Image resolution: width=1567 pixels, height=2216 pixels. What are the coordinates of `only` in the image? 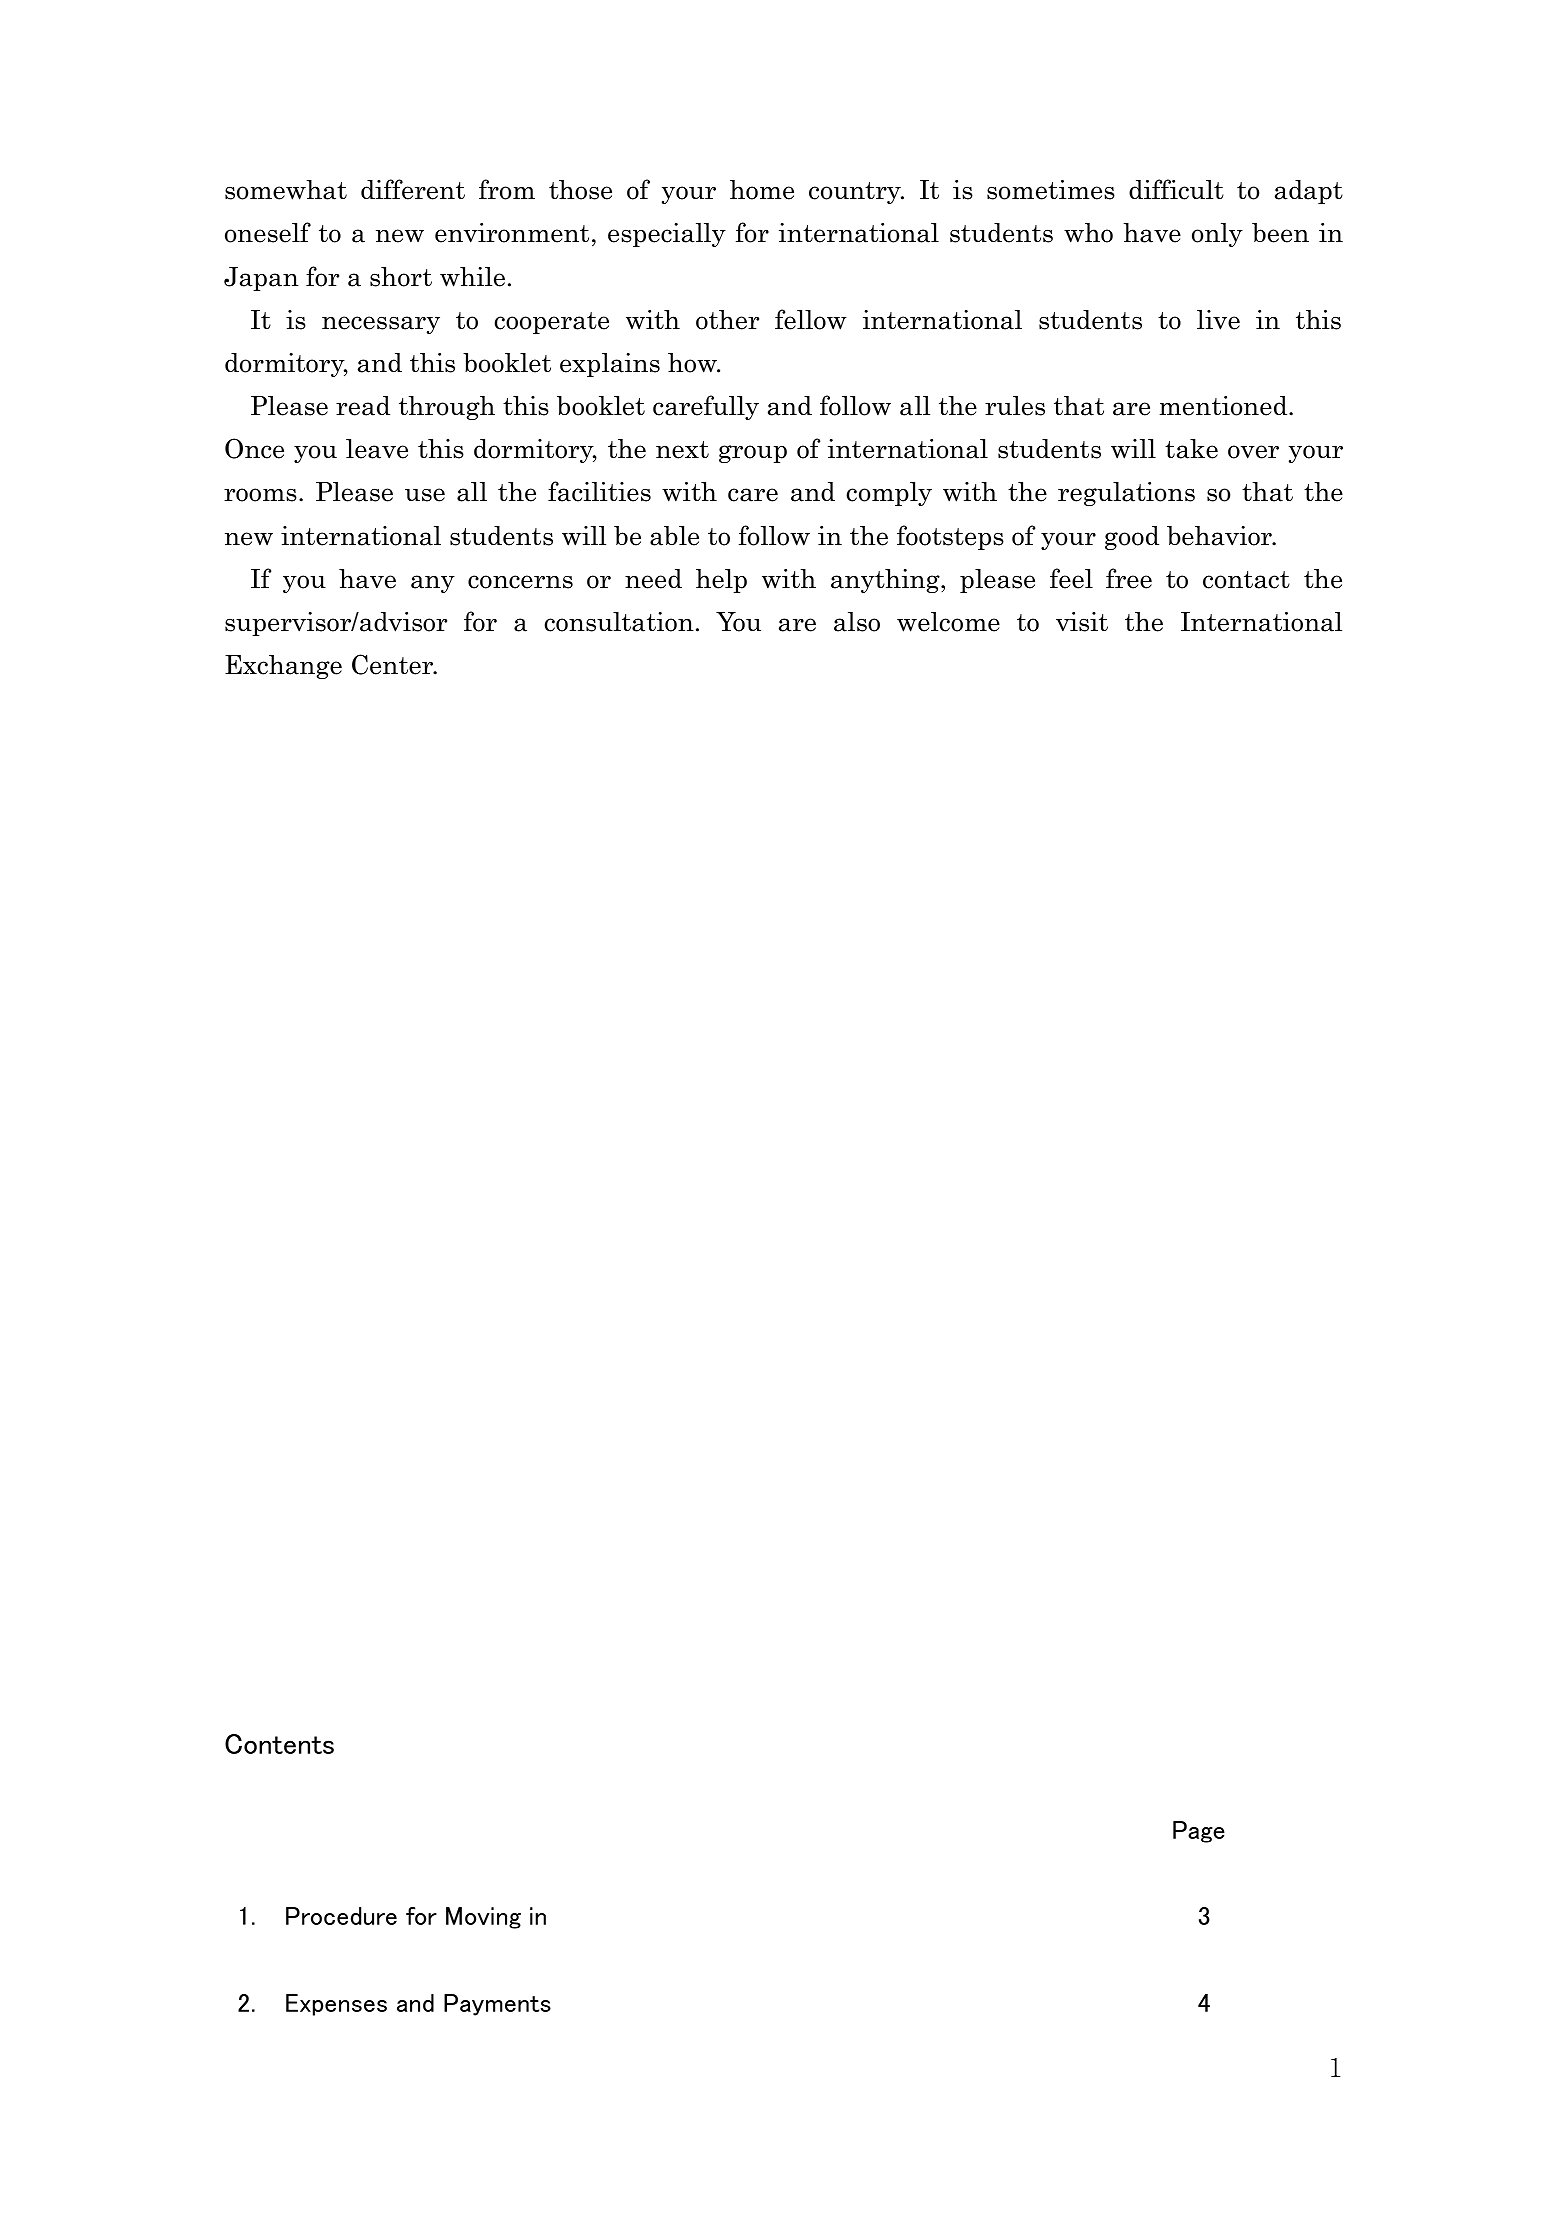 It's located at (1217, 235).
